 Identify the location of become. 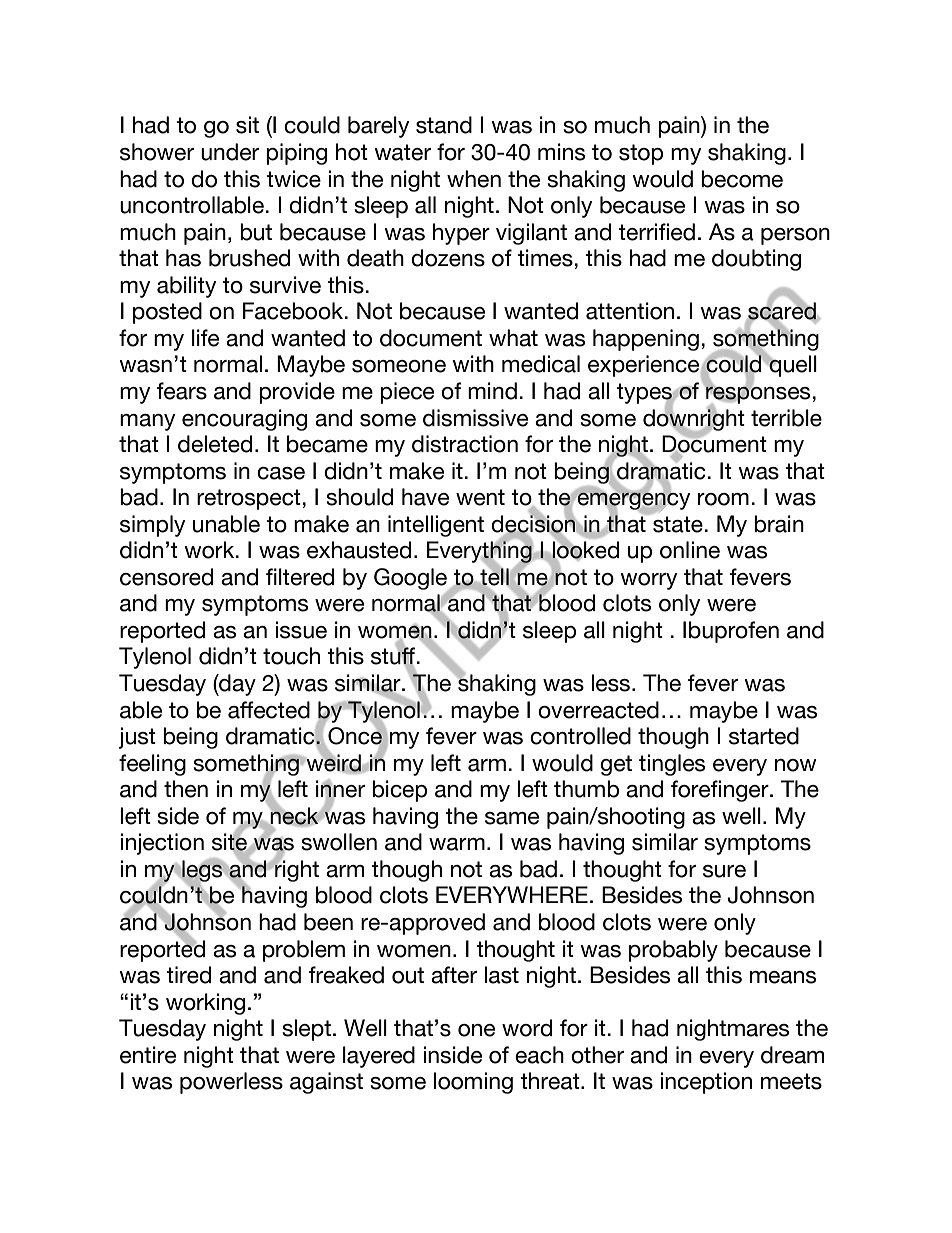
(742, 179).
